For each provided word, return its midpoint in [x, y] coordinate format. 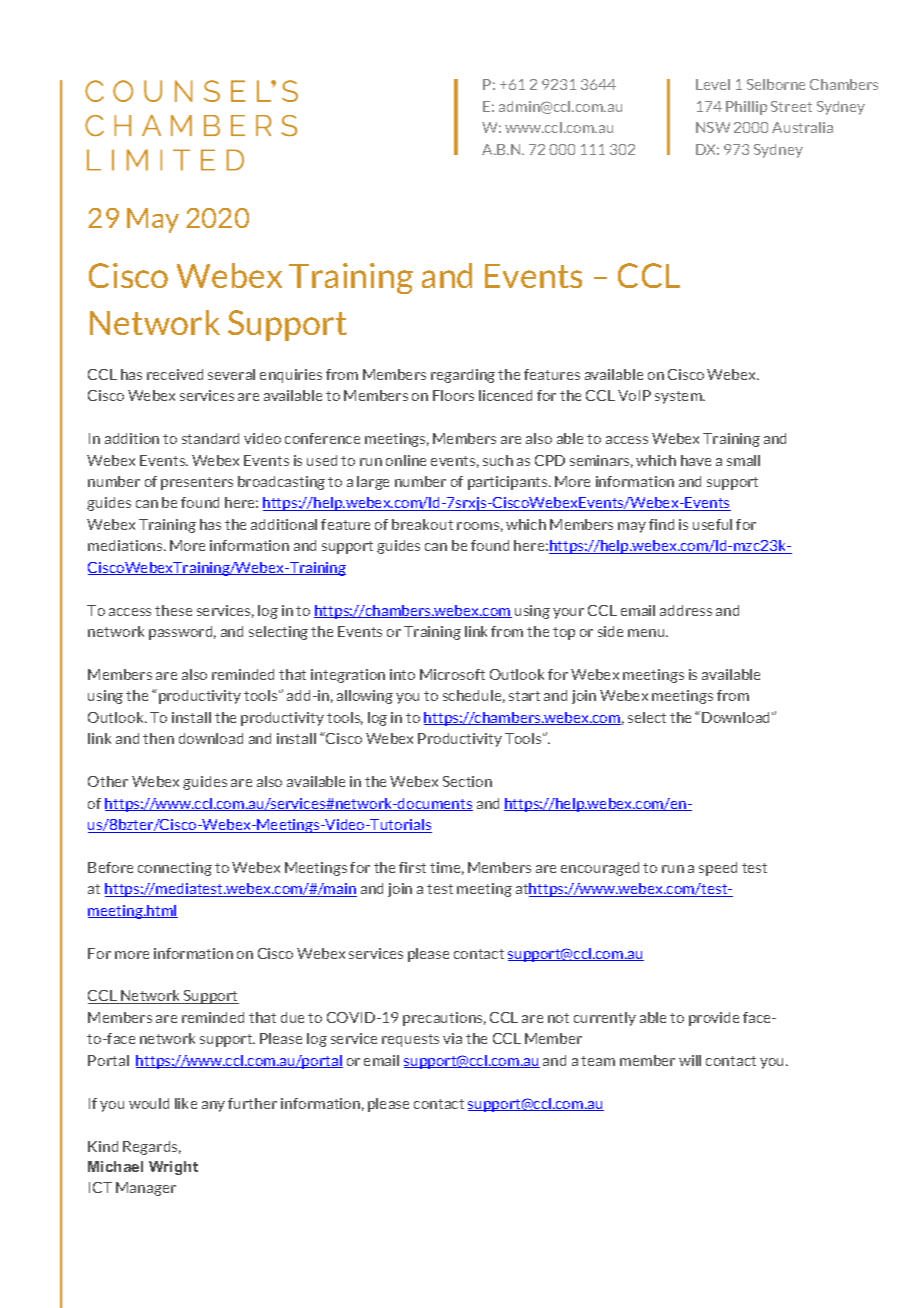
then [158, 738]
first [412, 867]
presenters [197, 483]
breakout [422, 524]
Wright [173, 1168]
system [679, 397]
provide [714, 1019]
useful [712, 524]
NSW [713, 127]
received [175, 374]
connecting [175, 869]
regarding [463, 376]
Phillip [746, 108]
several [231, 374]
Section [467, 781]
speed [718, 869]
